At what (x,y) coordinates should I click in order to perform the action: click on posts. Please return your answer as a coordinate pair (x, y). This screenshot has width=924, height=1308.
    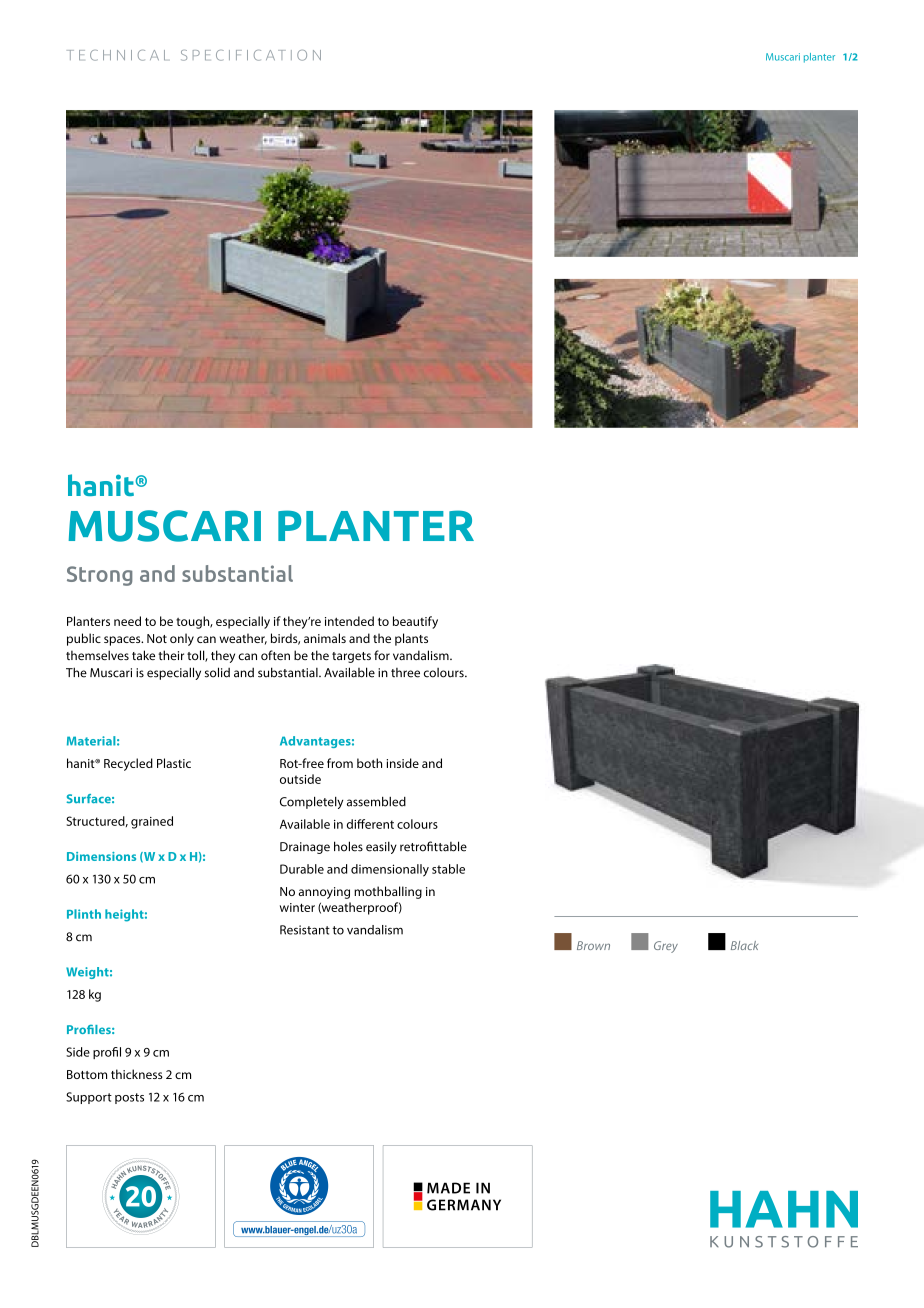
    Looking at the image, I should click on (129, 1098).
